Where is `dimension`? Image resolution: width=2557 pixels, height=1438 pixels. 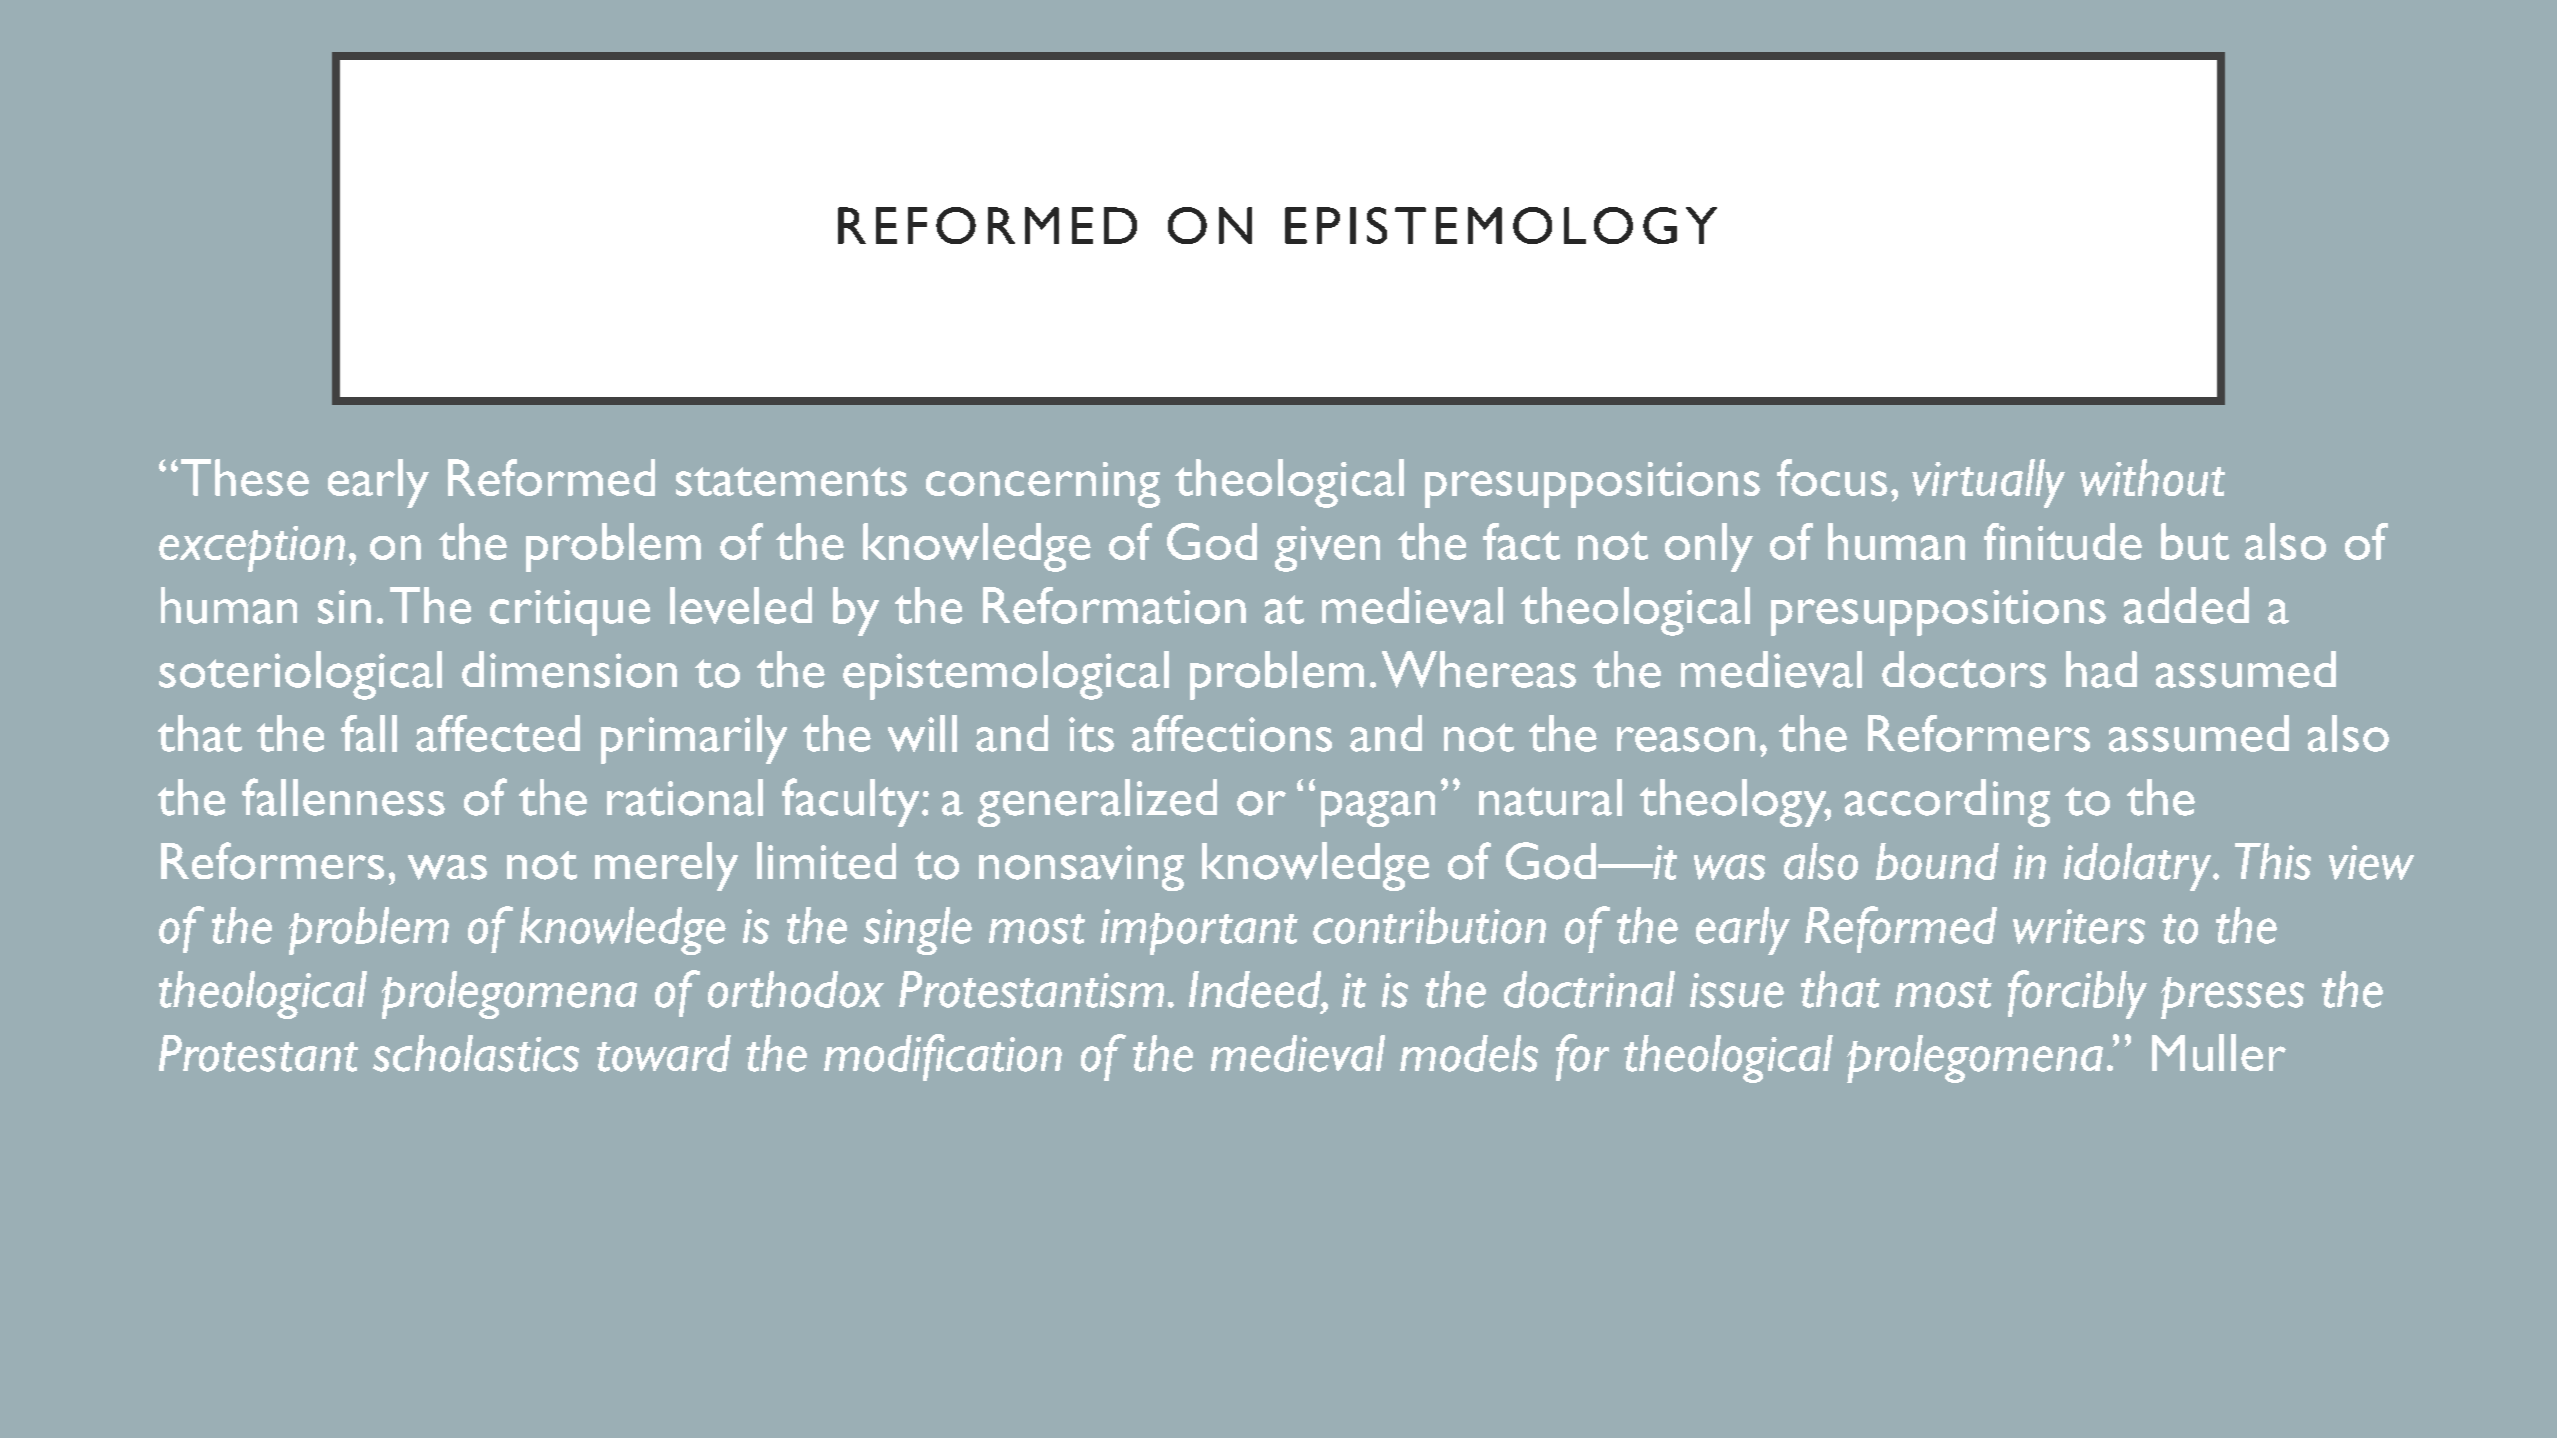
dimension is located at coordinates (569, 669).
